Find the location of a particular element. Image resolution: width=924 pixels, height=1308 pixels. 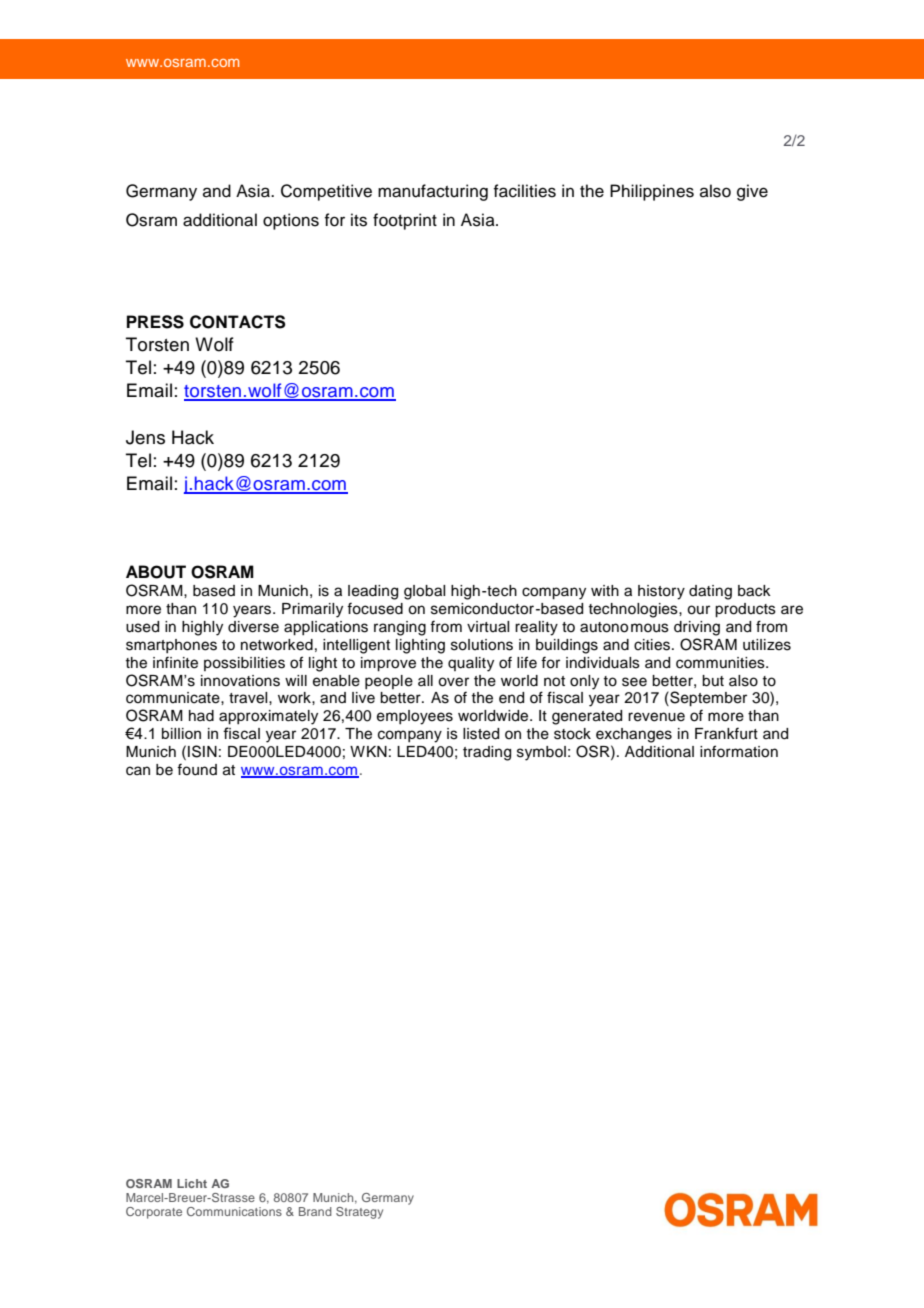

manufacturing is located at coordinates (433, 192).
